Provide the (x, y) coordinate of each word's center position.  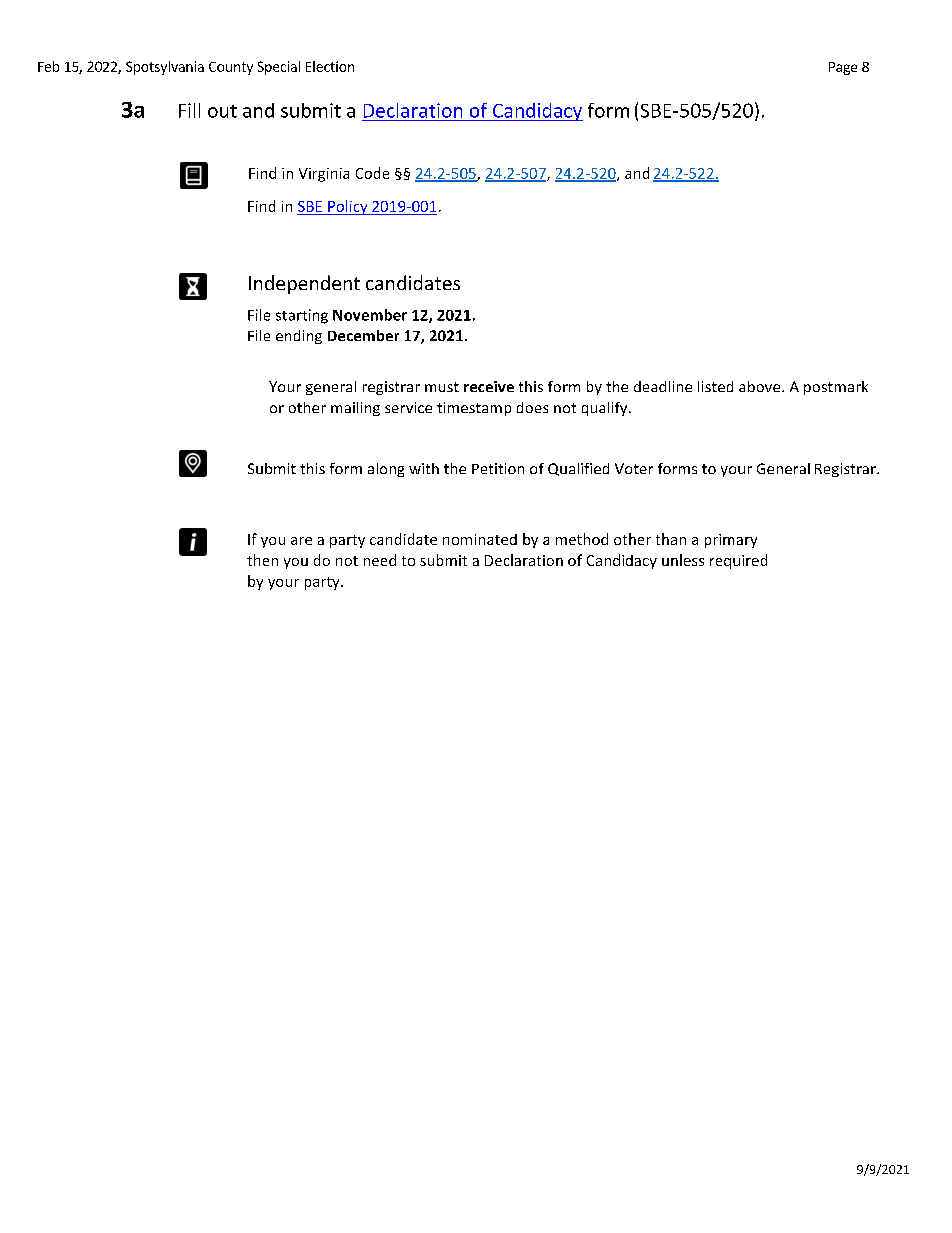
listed (715, 386)
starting (302, 316)
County (231, 68)
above (761, 386)
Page (843, 68)
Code (372, 173)
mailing (355, 409)
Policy (348, 207)
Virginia (324, 175)
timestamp (474, 409)
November (370, 315)
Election (330, 66)
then (262, 560)
